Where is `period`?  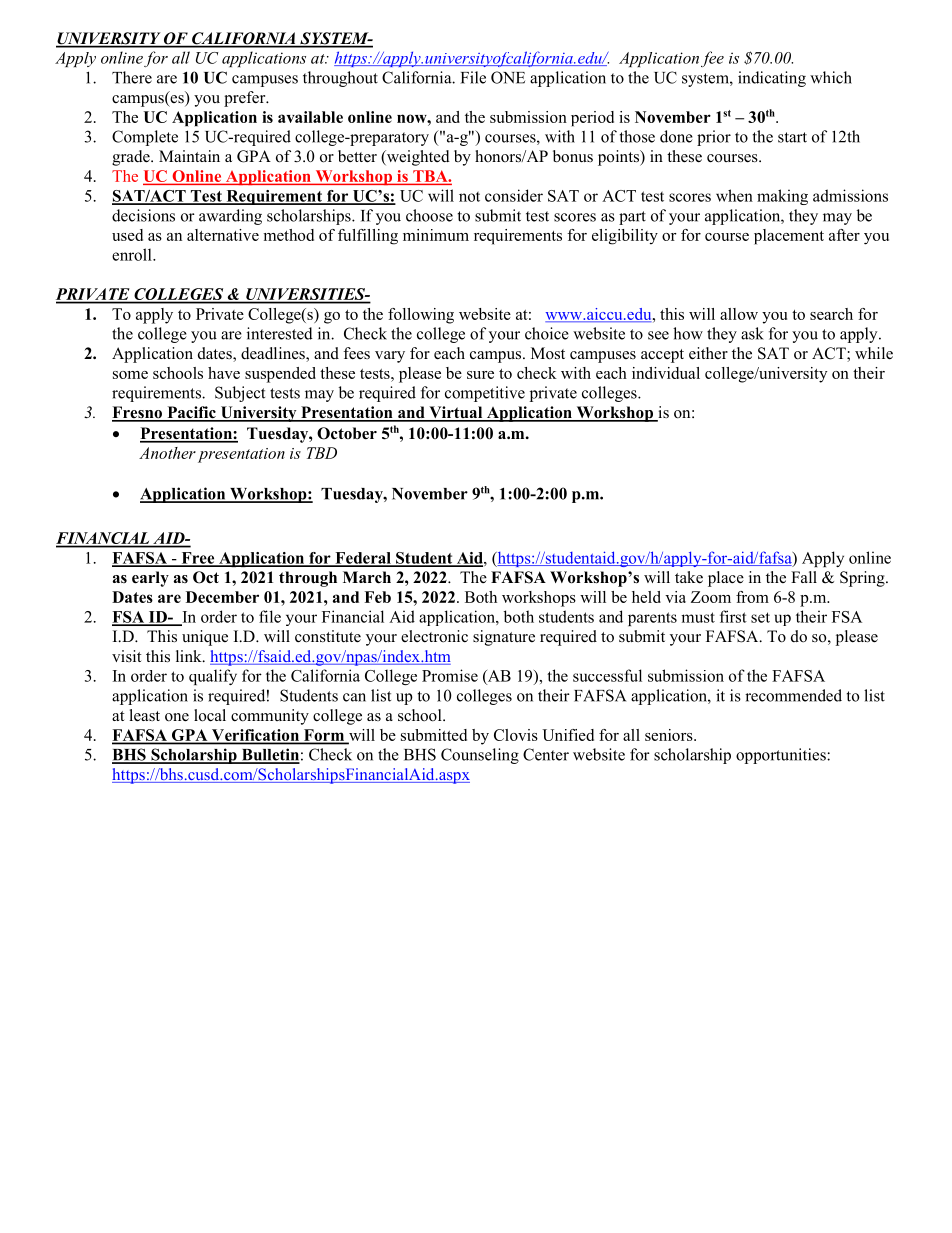 period is located at coordinates (592, 119).
